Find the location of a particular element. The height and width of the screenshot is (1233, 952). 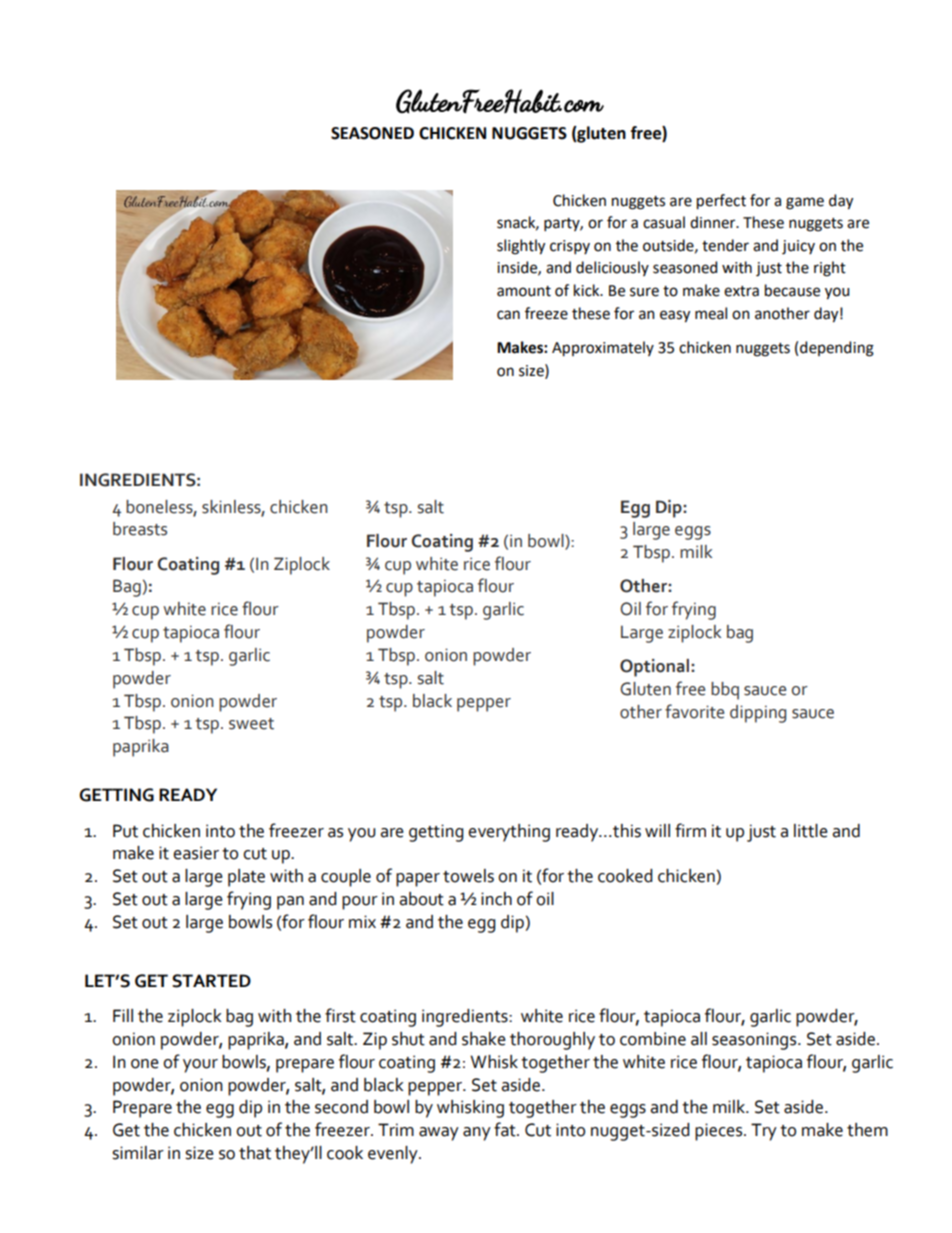

Approximately is located at coordinates (603, 349).
